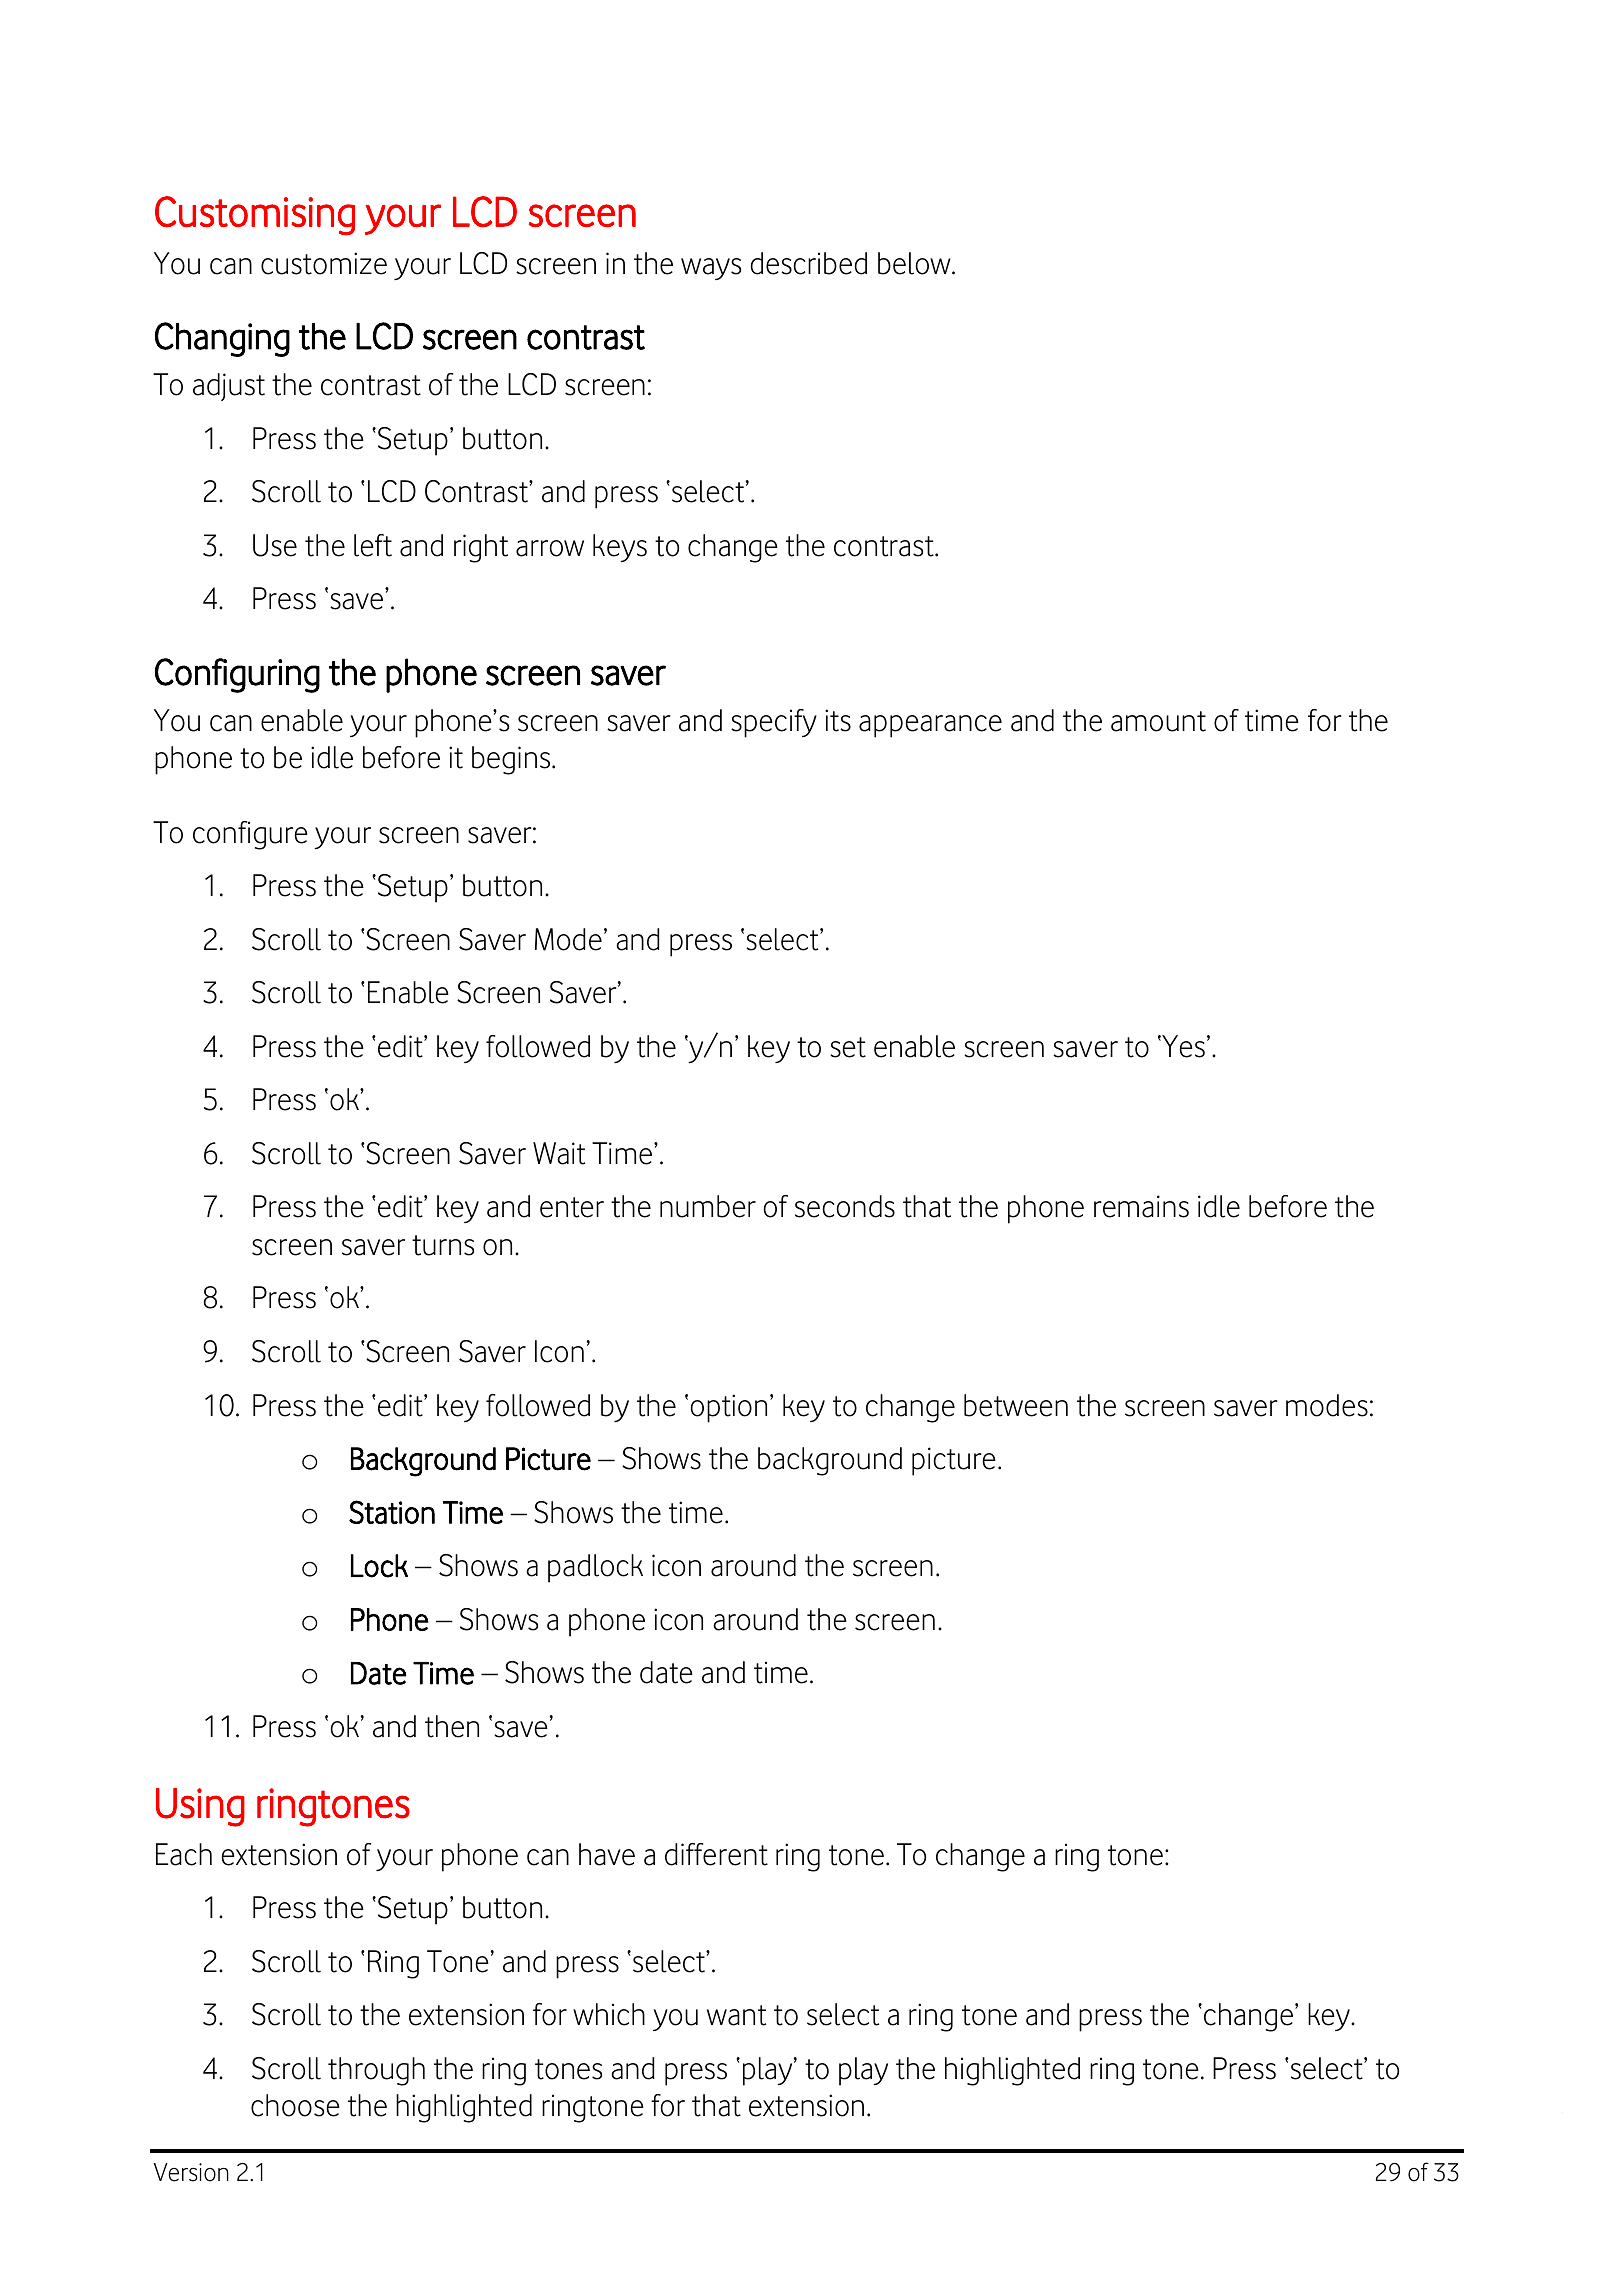 The image size is (1614, 2283). I want to click on choose, so click(295, 2105).
